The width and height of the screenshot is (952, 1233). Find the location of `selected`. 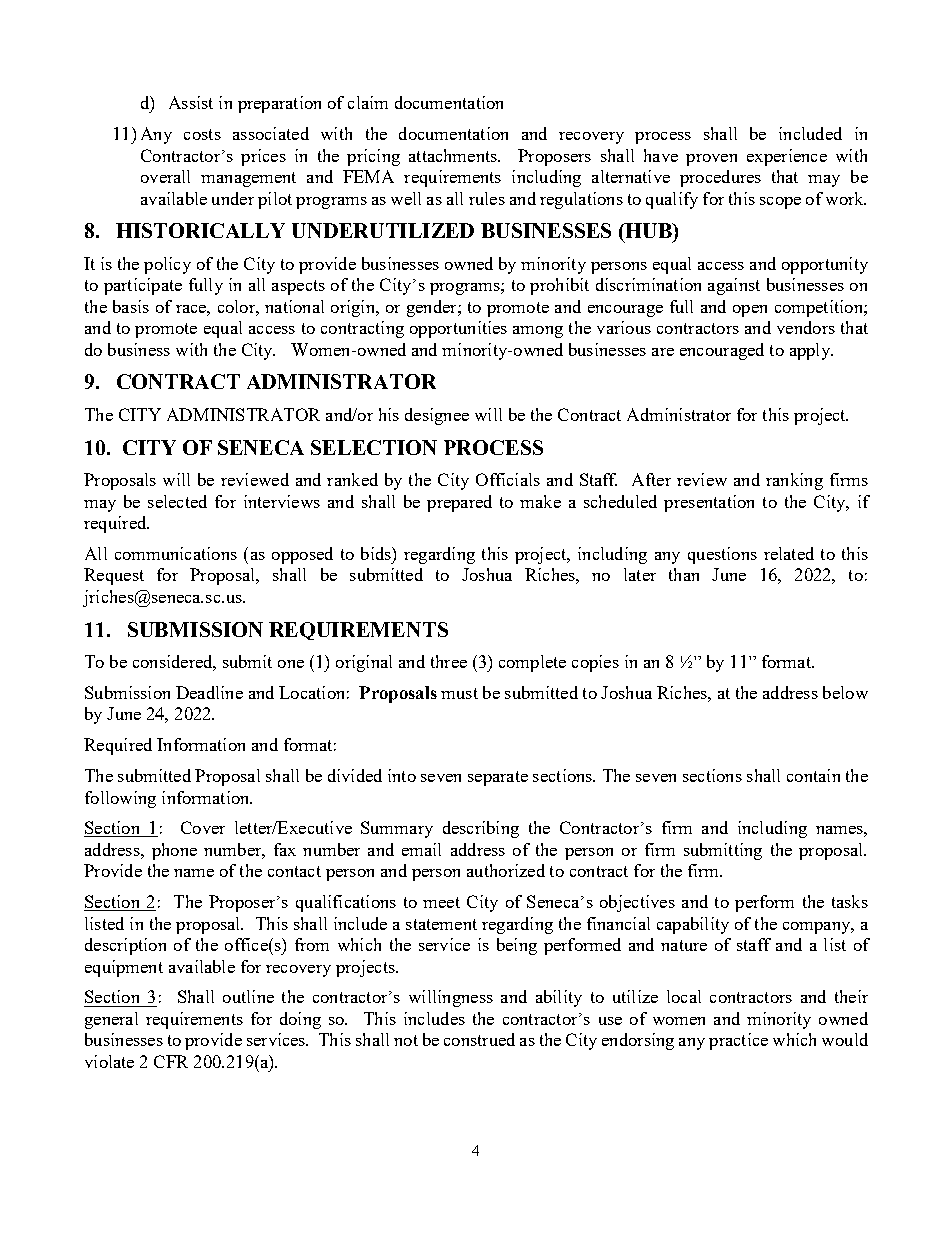

selected is located at coordinates (177, 501).
